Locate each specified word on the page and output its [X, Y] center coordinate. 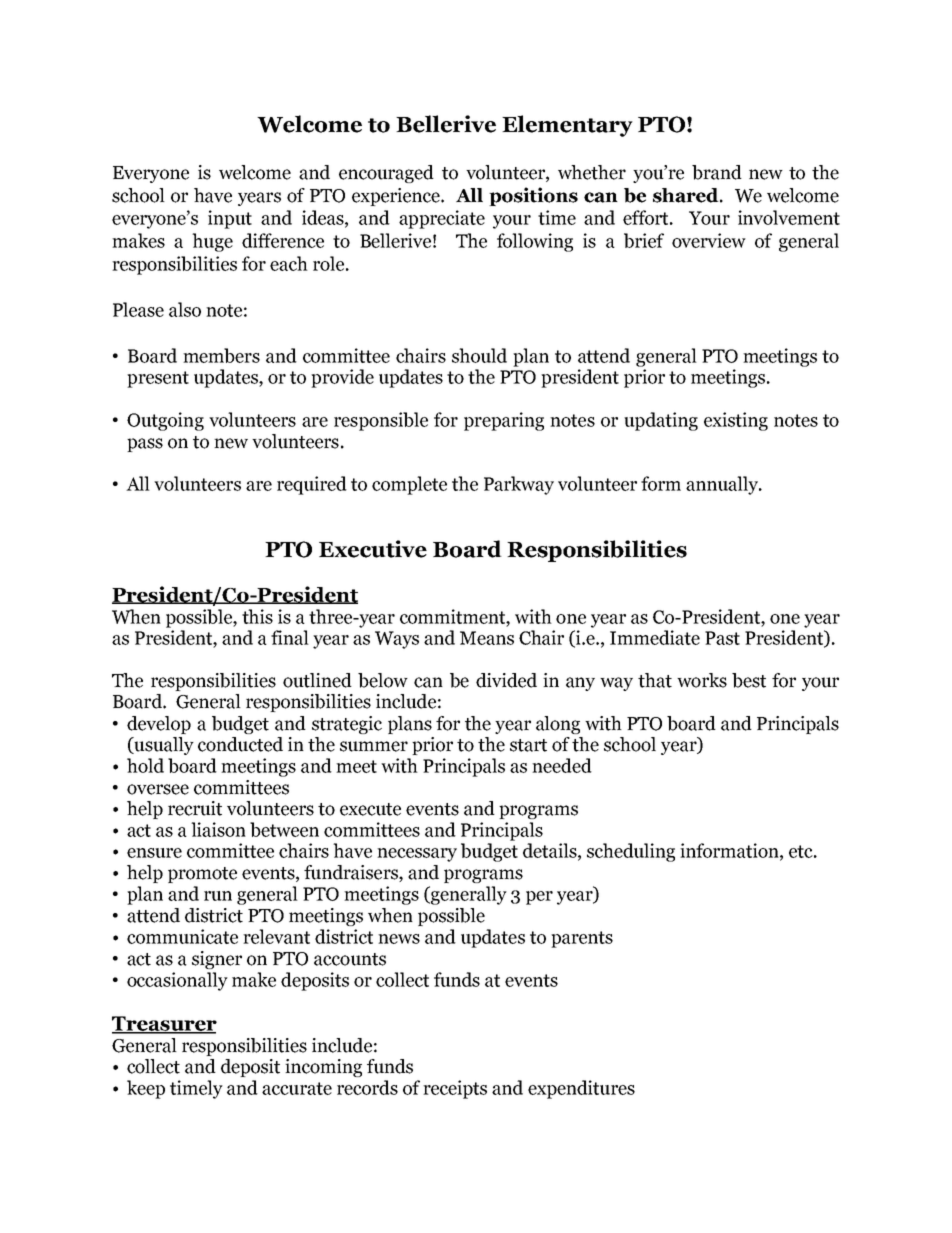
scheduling [631, 852]
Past [722, 638]
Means [487, 638]
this [257, 616]
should [479, 355]
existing [736, 421]
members [221, 355]
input [230, 219]
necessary [417, 855]
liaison [218, 829]
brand [717, 172]
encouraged [386, 174]
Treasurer [164, 1024]
